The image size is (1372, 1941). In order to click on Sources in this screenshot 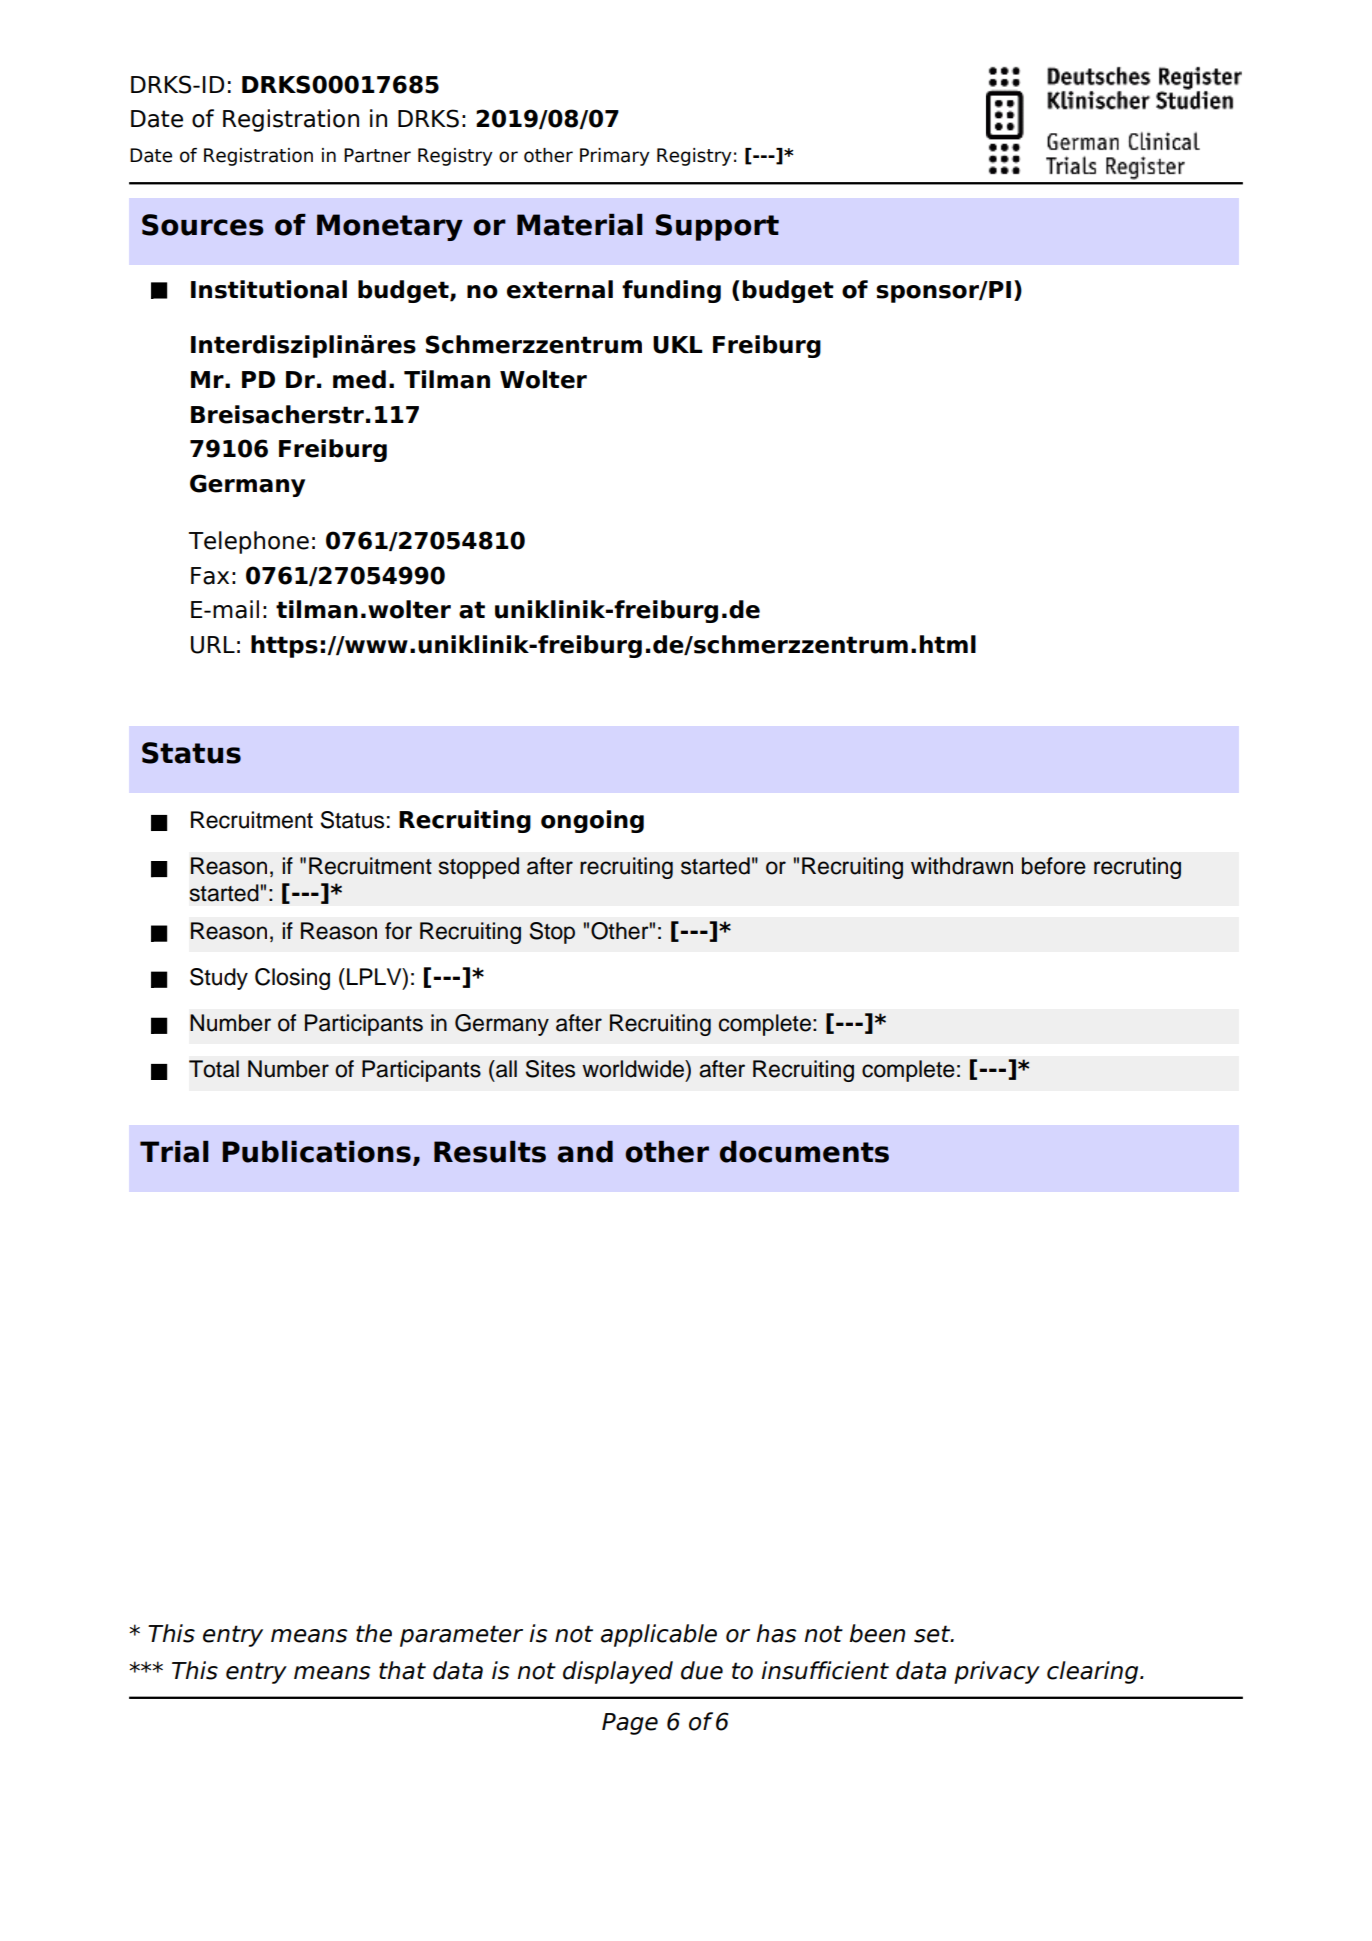, I will do `click(203, 225)`.
